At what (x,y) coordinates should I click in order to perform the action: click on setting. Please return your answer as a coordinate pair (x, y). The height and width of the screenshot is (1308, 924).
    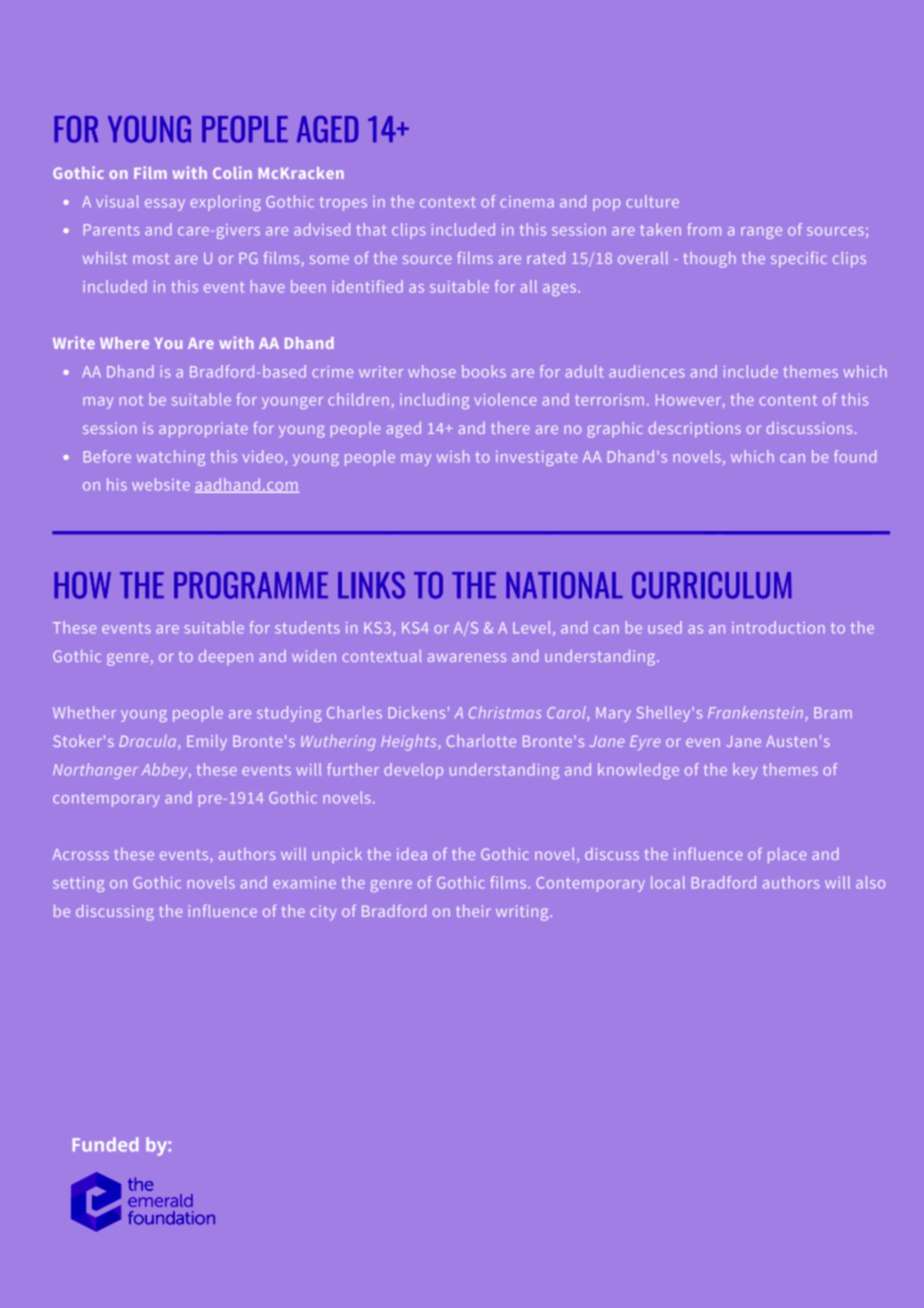
    Looking at the image, I should click on (78, 884).
